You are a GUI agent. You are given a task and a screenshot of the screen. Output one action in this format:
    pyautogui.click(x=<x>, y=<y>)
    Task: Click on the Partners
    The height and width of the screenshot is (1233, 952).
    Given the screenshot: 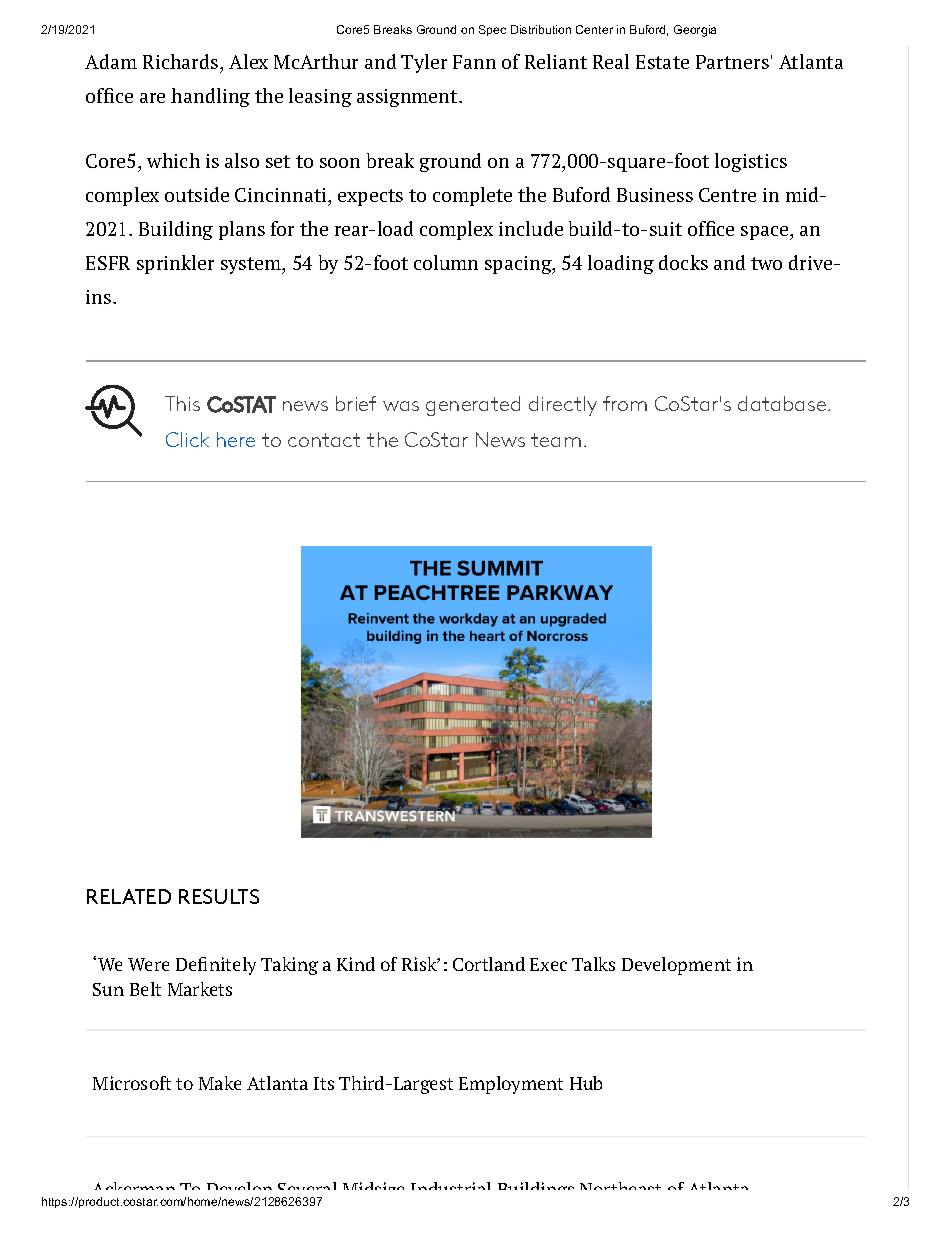 What is the action you would take?
    pyautogui.click(x=732, y=62)
